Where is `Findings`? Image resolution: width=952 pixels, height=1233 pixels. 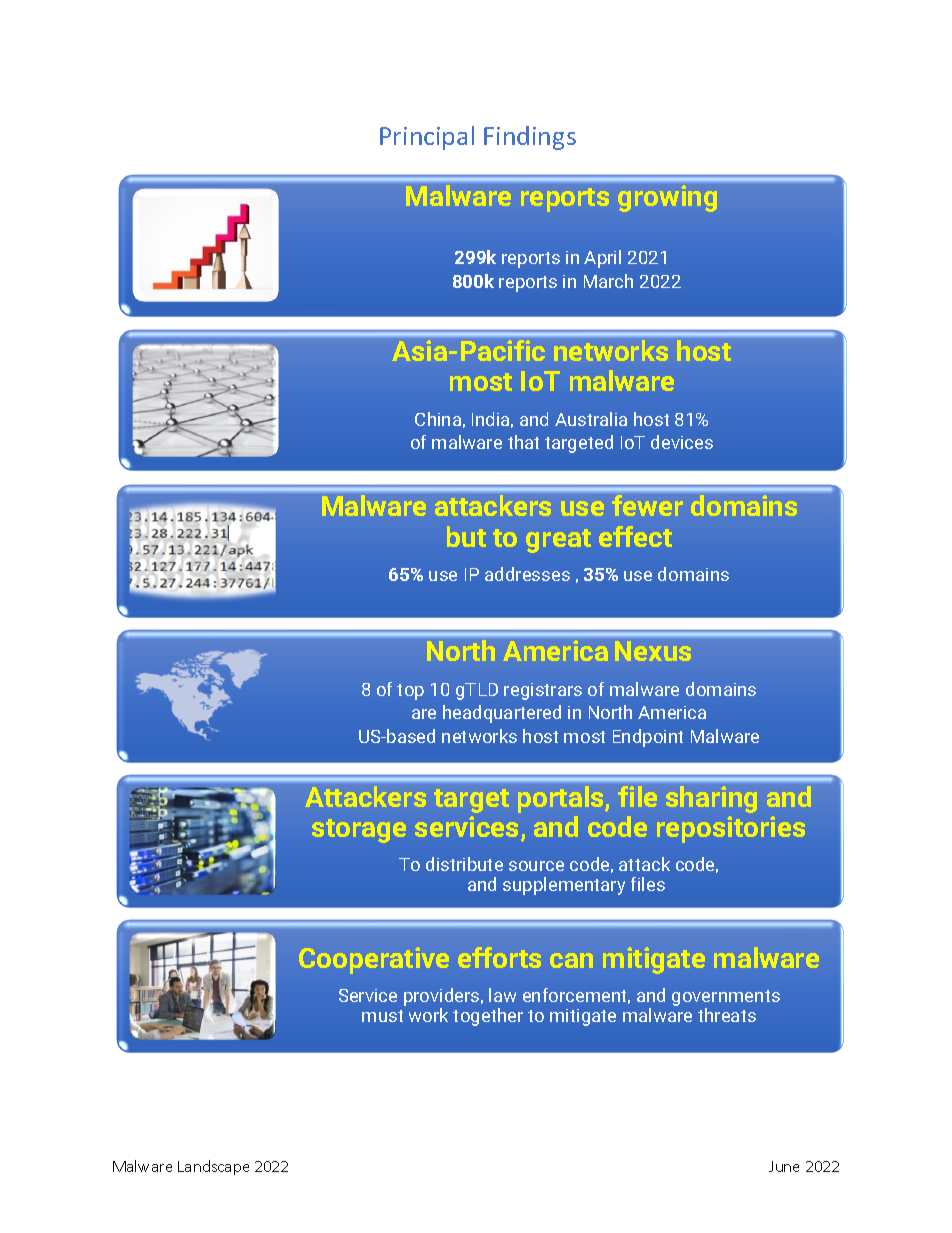 Findings is located at coordinates (530, 138).
